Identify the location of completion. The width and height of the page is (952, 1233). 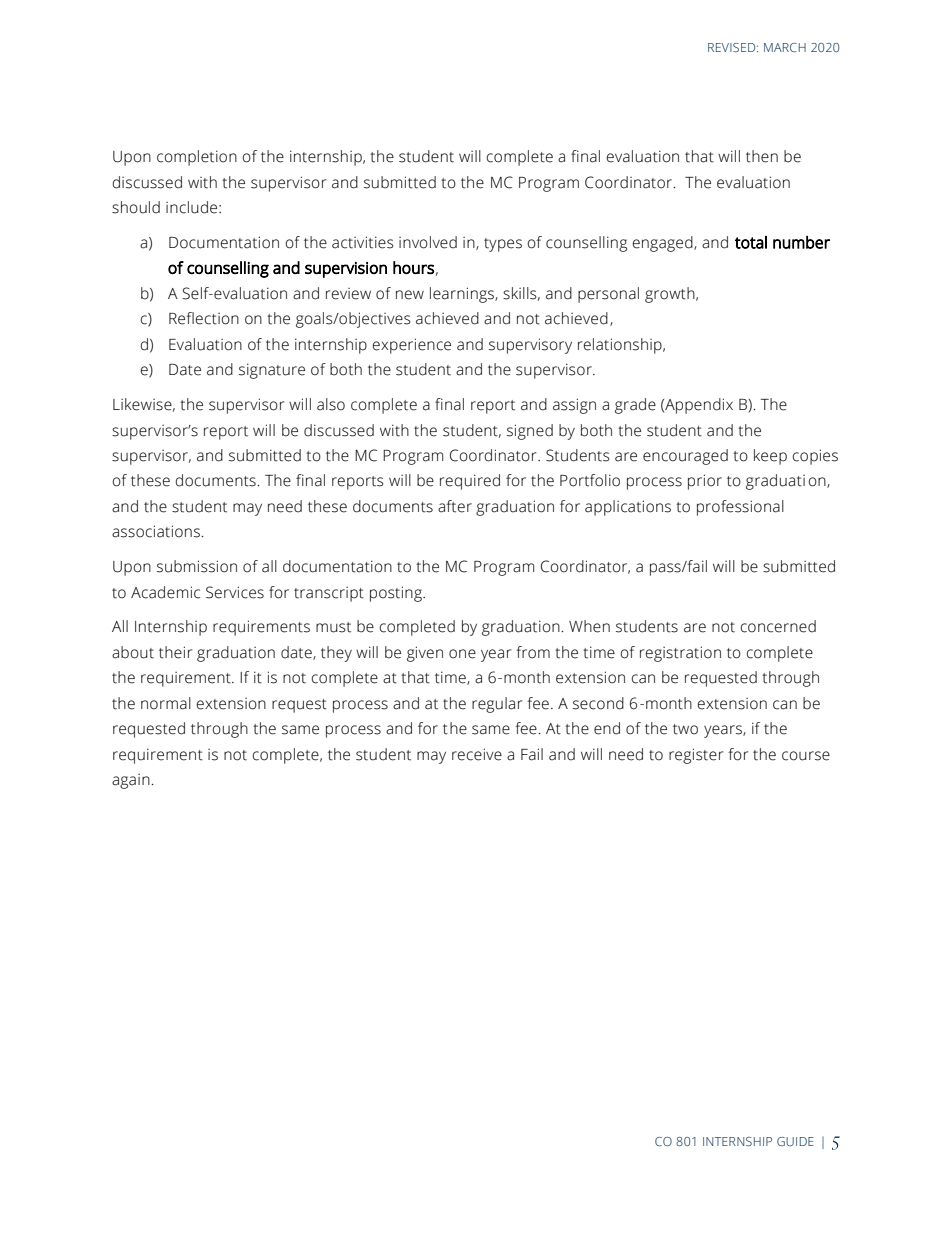
(197, 158).
